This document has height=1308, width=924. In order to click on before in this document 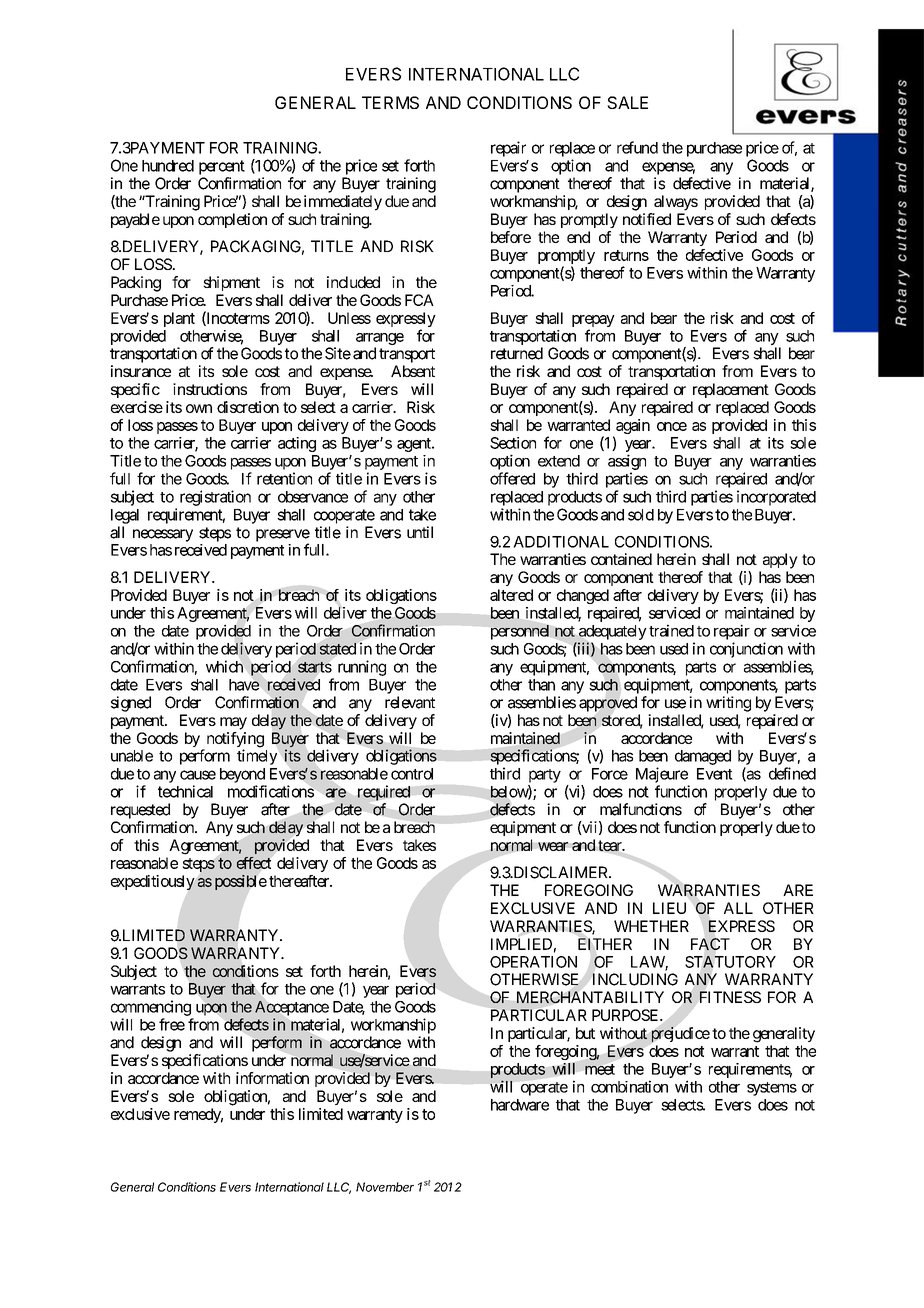, I will do `click(511, 237)`.
